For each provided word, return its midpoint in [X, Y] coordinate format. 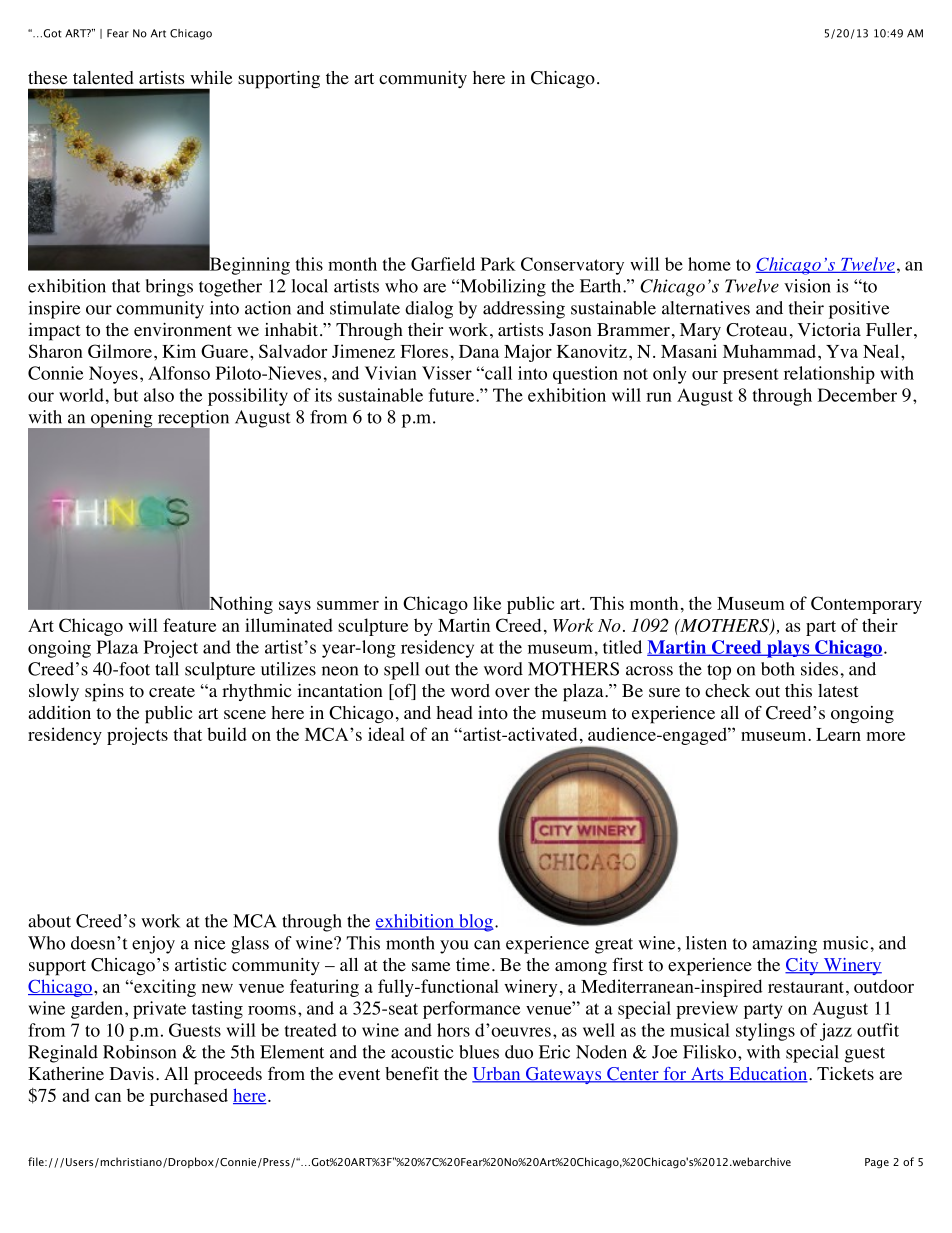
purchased [189, 1097]
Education [768, 1075]
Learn [838, 734]
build [227, 734]
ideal [386, 734]
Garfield [443, 264]
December [857, 395]
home [709, 264]
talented [103, 78]
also [159, 395]
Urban [497, 1075]
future [453, 395]
